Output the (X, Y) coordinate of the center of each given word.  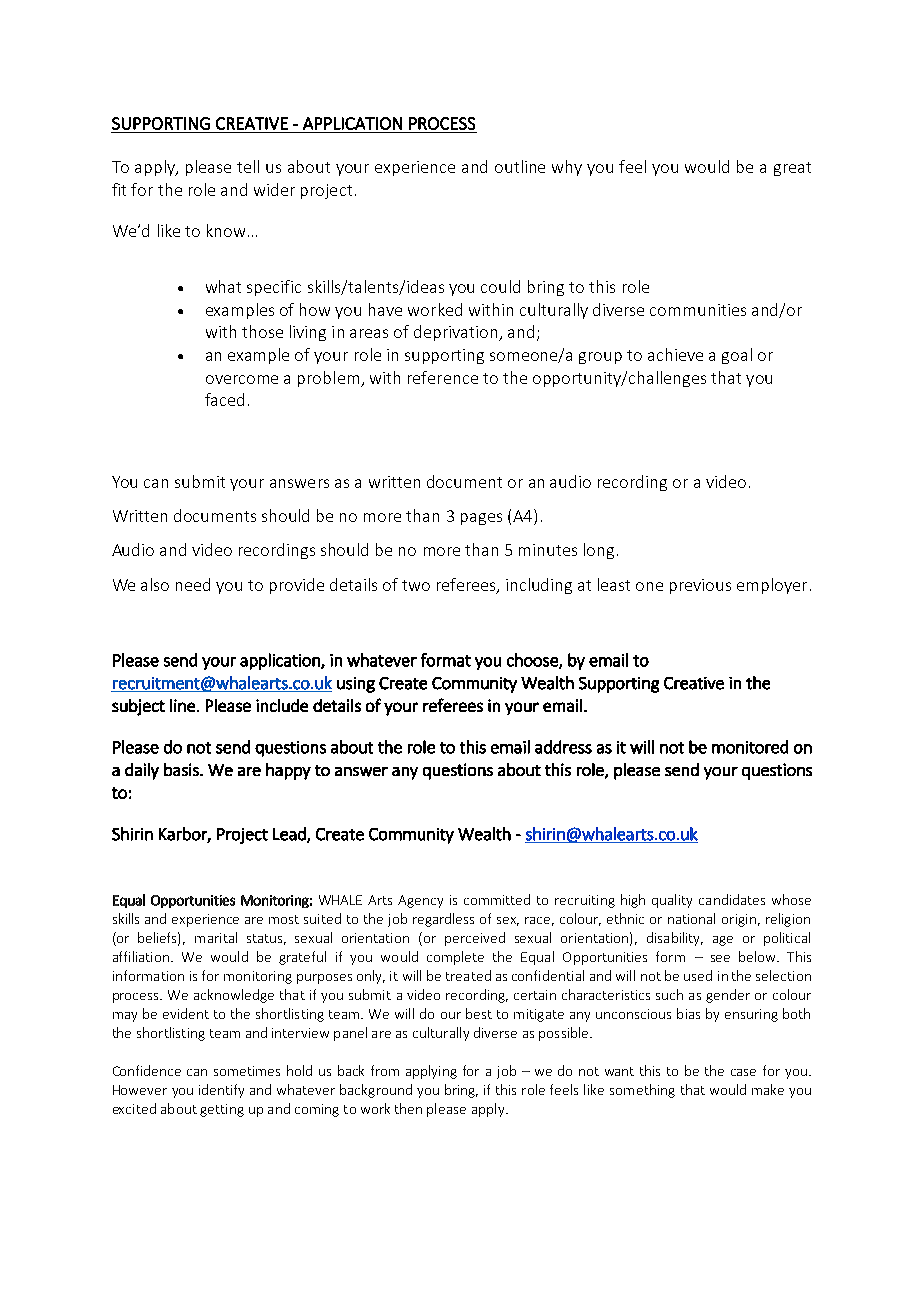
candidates (732, 899)
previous (700, 586)
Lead (290, 835)
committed (497, 899)
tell (248, 166)
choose (533, 661)
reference (443, 377)
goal (737, 356)
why (567, 168)
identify (221, 1091)
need (193, 584)
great (792, 169)
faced (224, 399)
